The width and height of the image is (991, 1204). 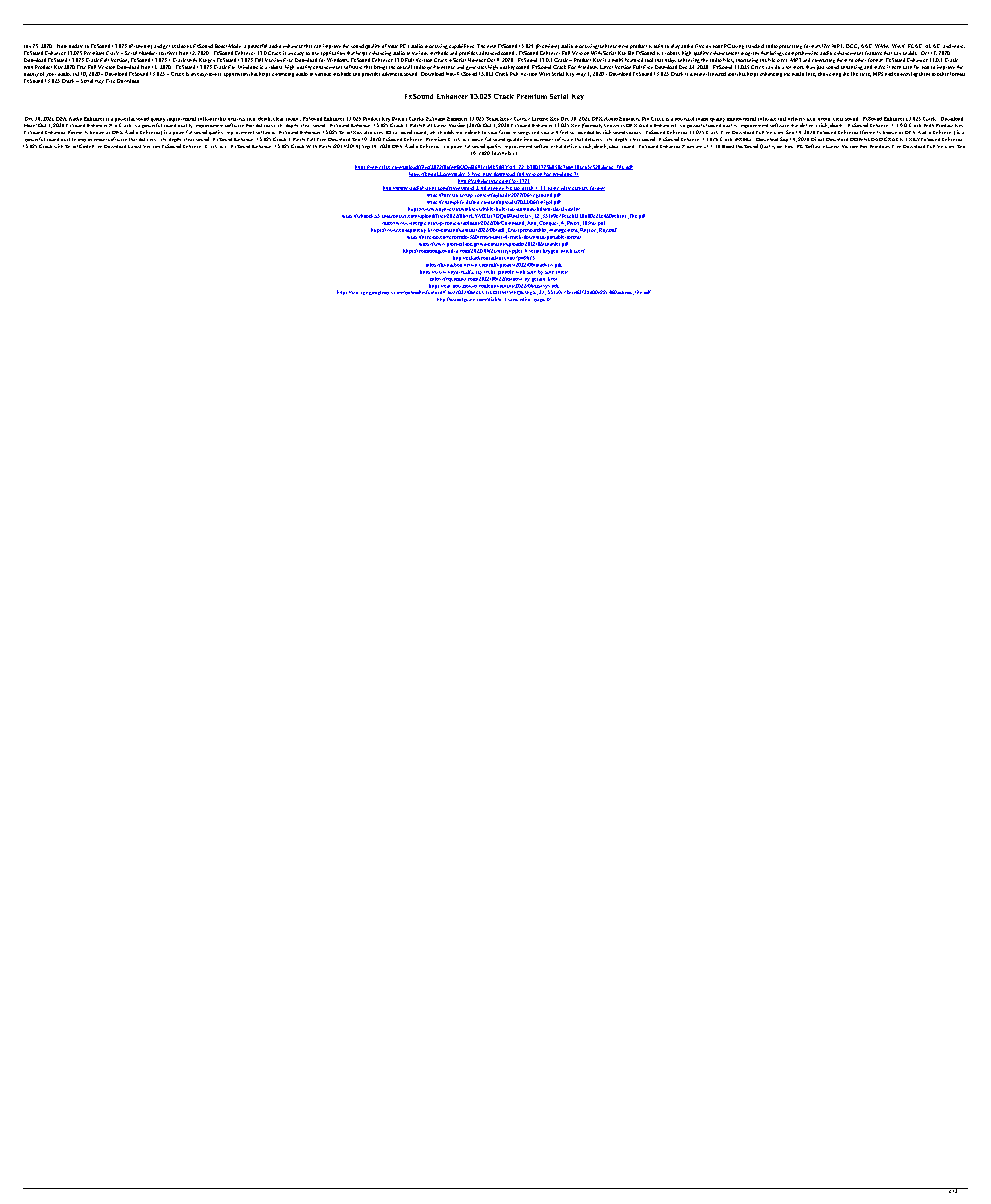 What do you see at coordinates (524, 135) in the image?
I see `songs` at bounding box center [524, 135].
